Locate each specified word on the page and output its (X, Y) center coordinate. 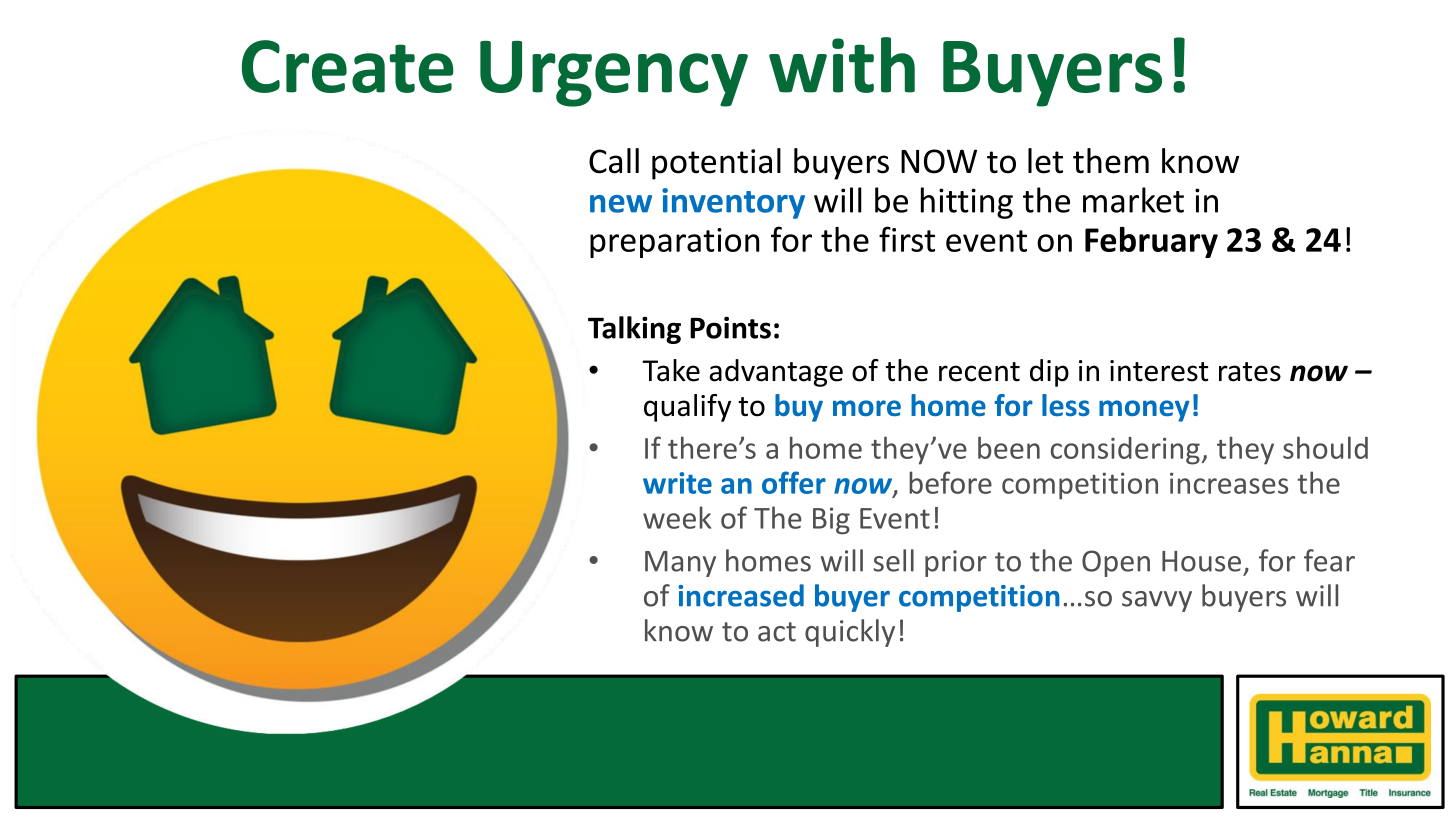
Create (348, 66)
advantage (776, 373)
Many (680, 564)
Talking (634, 330)
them (1111, 161)
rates (1250, 372)
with (842, 65)
